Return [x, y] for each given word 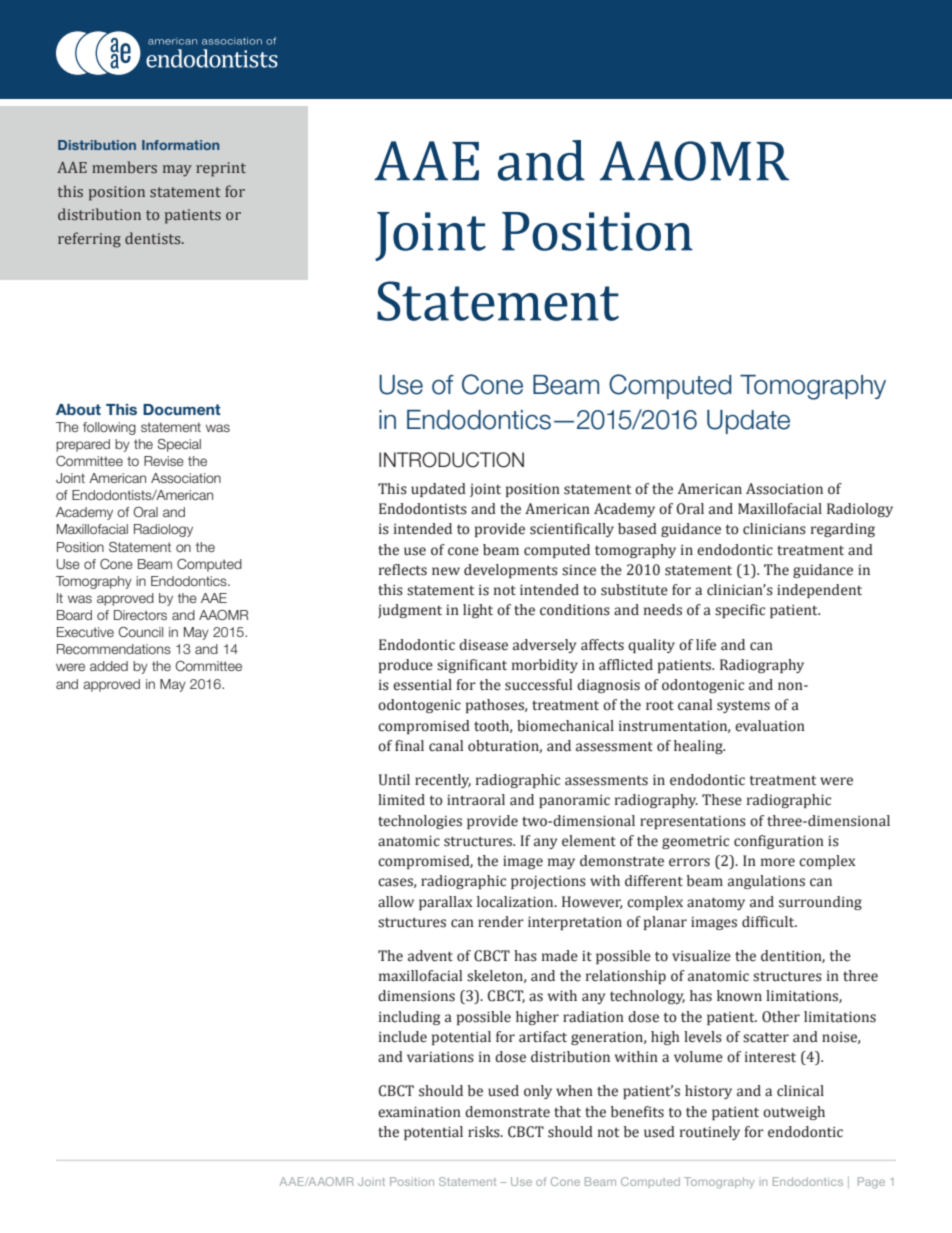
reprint [221, 169]
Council [140, 632]
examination [419, 1112]
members [124, 167]
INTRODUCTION [451, 460]
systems [743, 707]
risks [485, 1132]
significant [472, 666]
